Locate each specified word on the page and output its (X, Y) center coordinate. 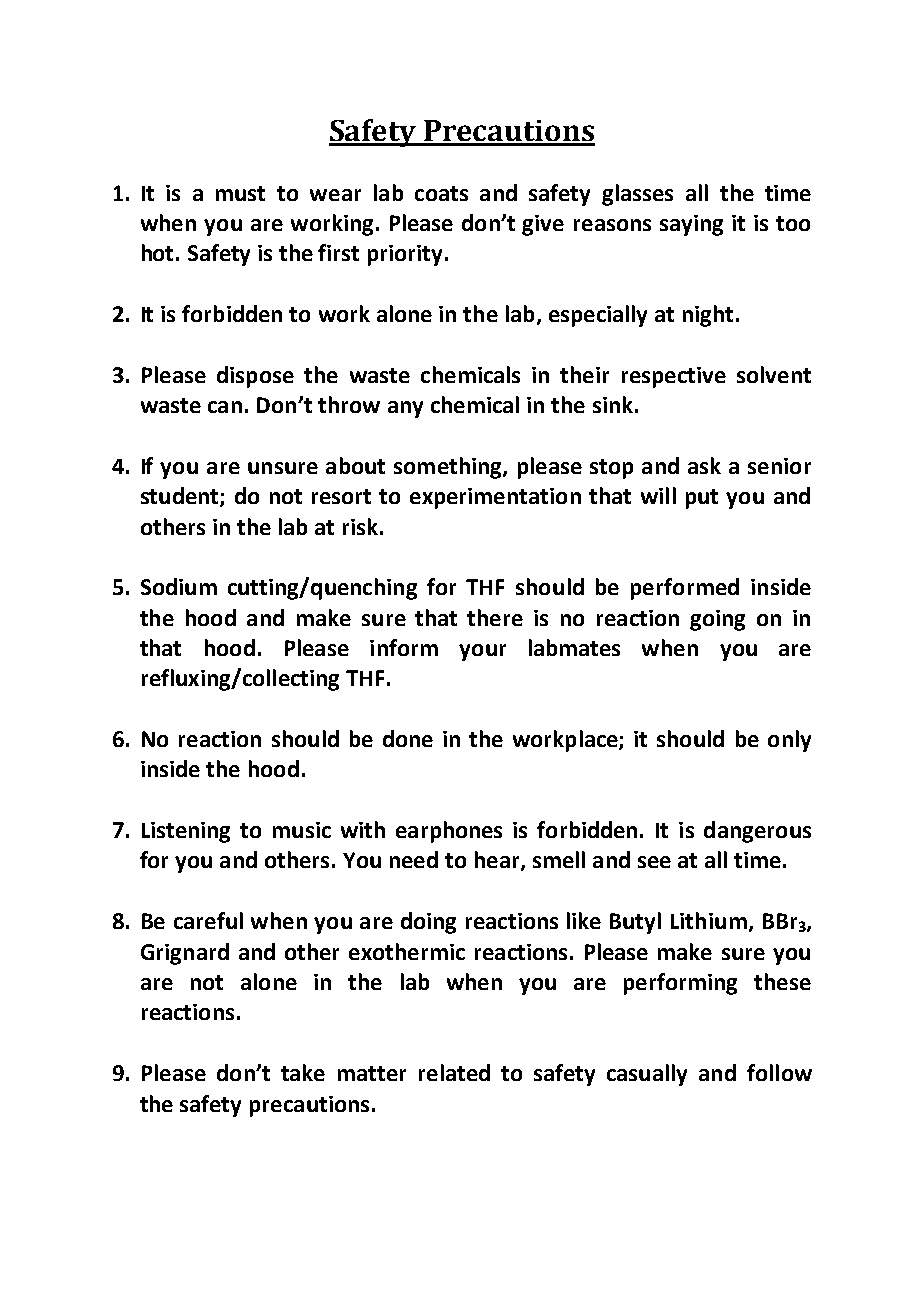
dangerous (757, 832)
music (302, 830)
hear (498, 861)
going (717, 620)
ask (704, 465)
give (543, 225)
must (240, 193)
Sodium (179, 586)
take (303, 1072)
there (495, 617)
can (225, 407)
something (449, 468)
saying (691, 225)
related (454, 1072)
